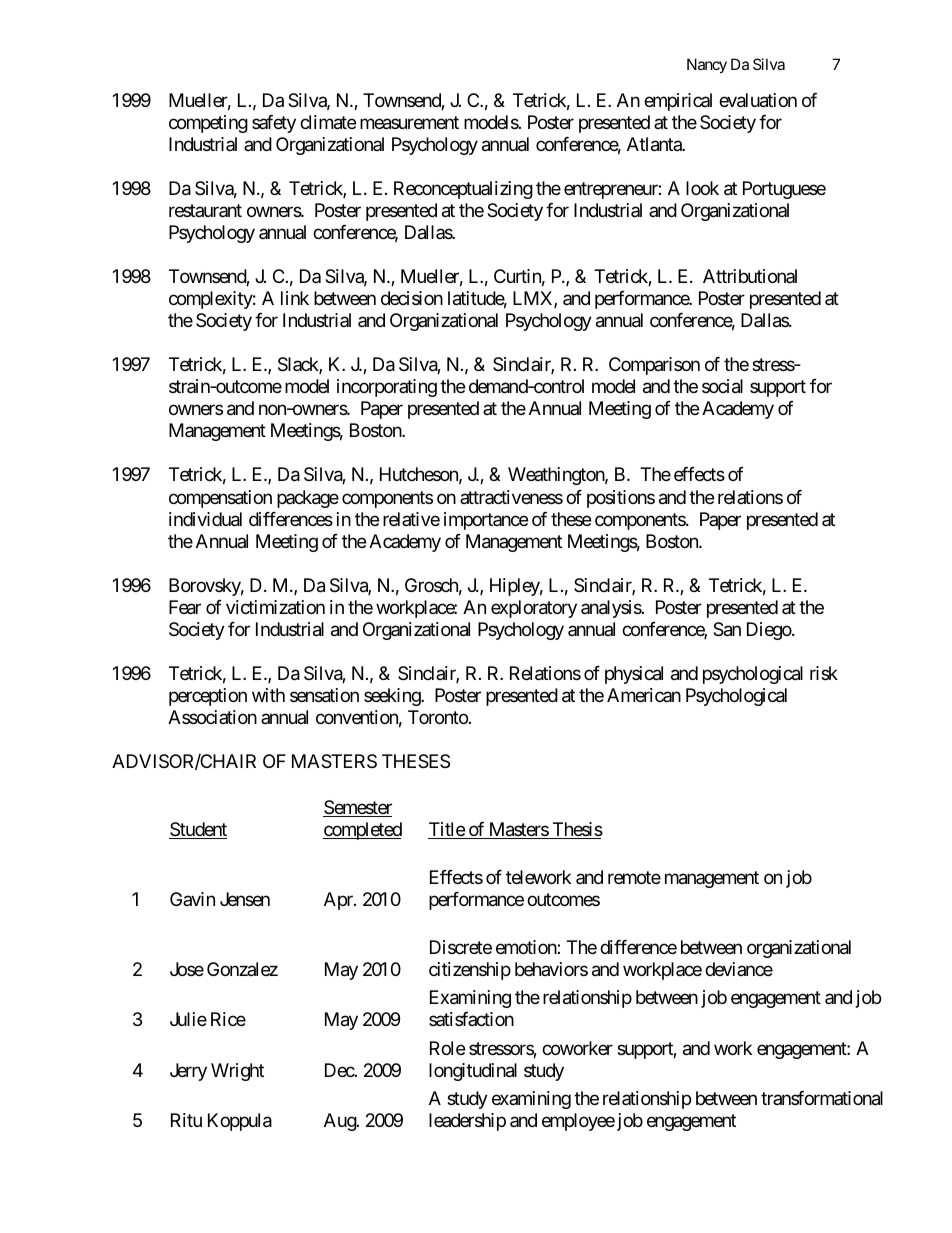  What do you see at coordinates (727, 629) in the screenshot?
I see `San` at bounding box center [727, 629].
